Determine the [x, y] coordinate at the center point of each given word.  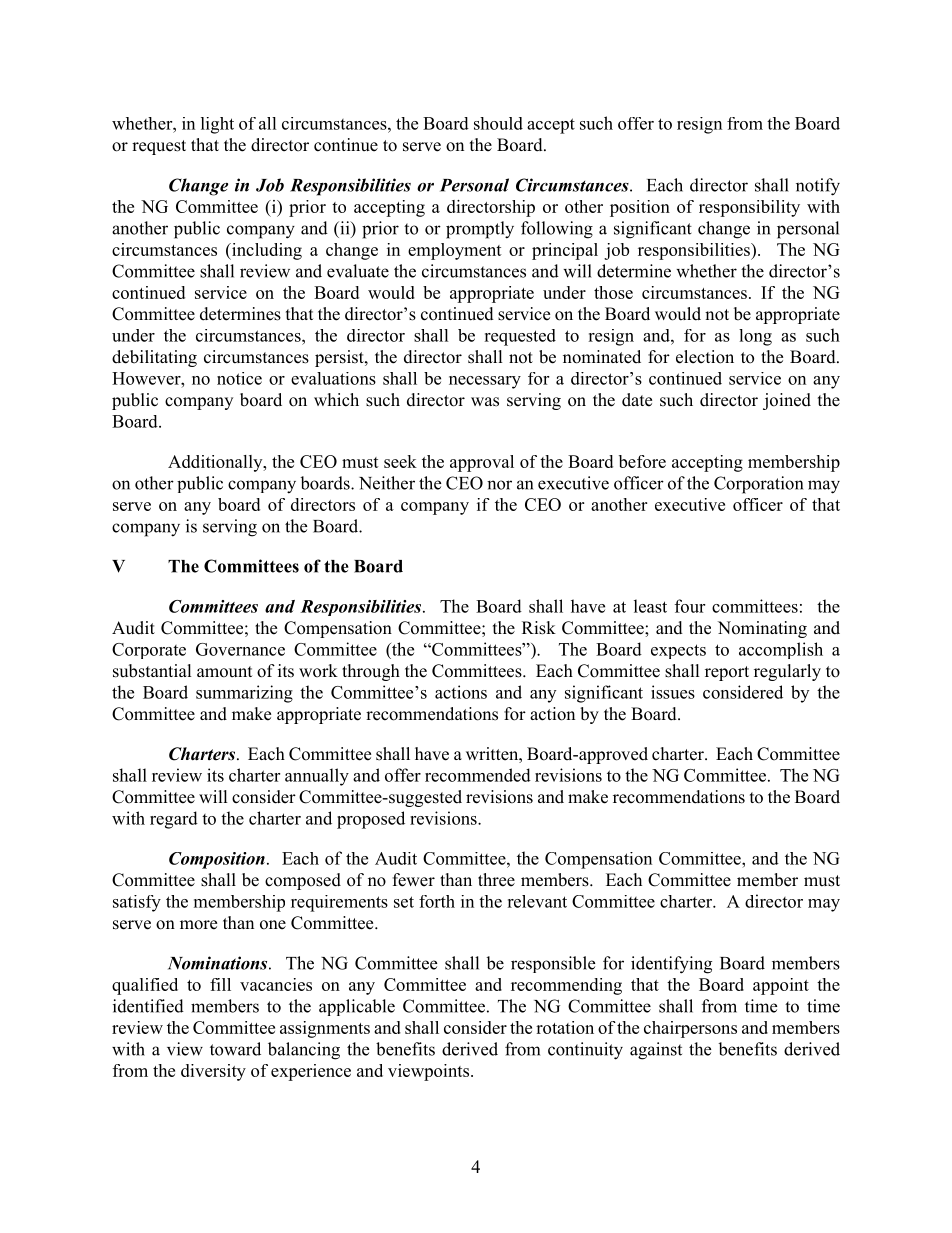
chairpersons [690, 1029]
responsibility [749, 208]
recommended [478, 775]
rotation [565, 1027]
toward [235, 1049]
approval [482, 463]
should [498, 123]
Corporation [758, 485]
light [217, 125]
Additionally [216, 463]
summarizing [244, 694]
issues [673, 692]
